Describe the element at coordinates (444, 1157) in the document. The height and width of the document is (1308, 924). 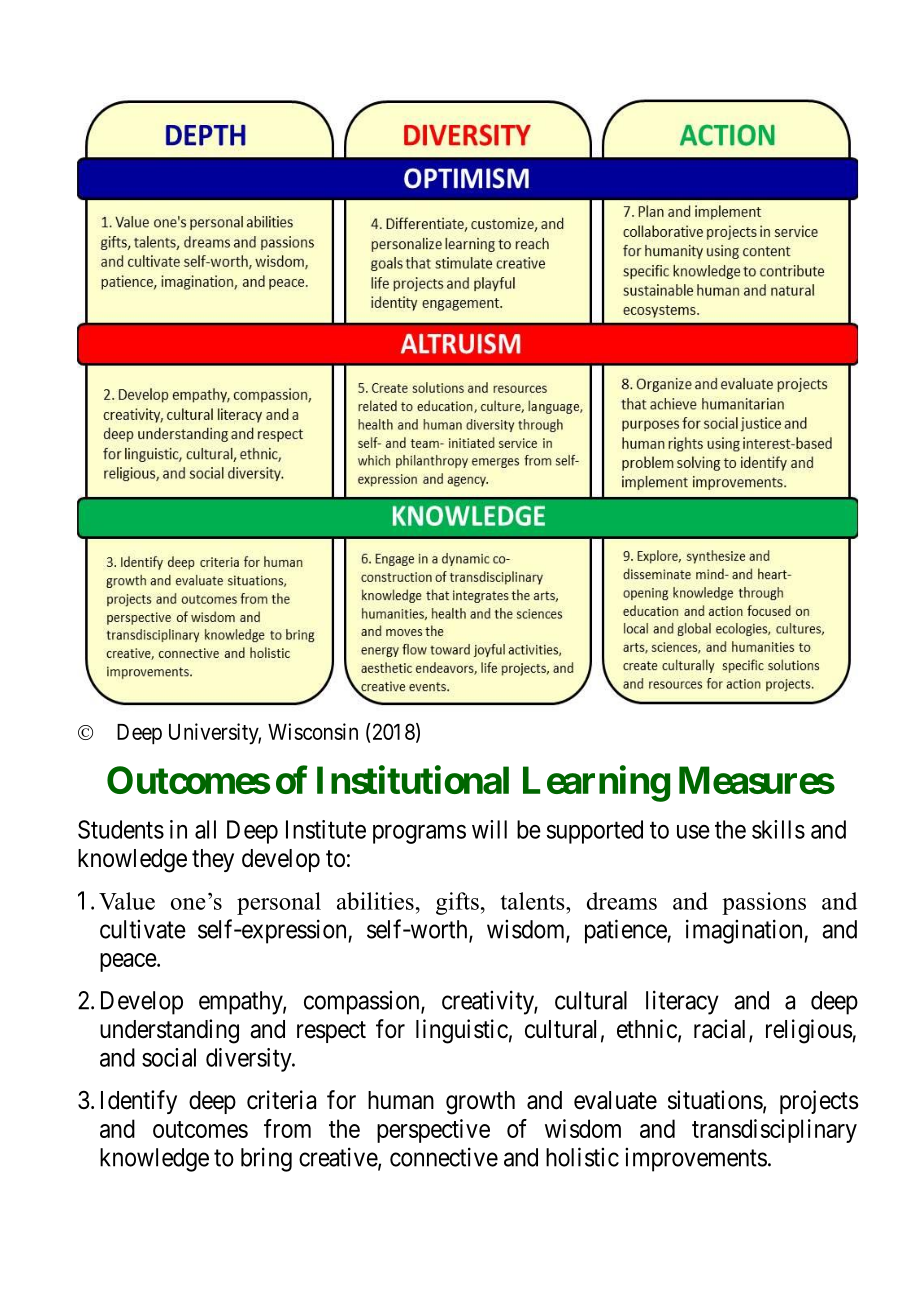
I see `connective` at that location.
